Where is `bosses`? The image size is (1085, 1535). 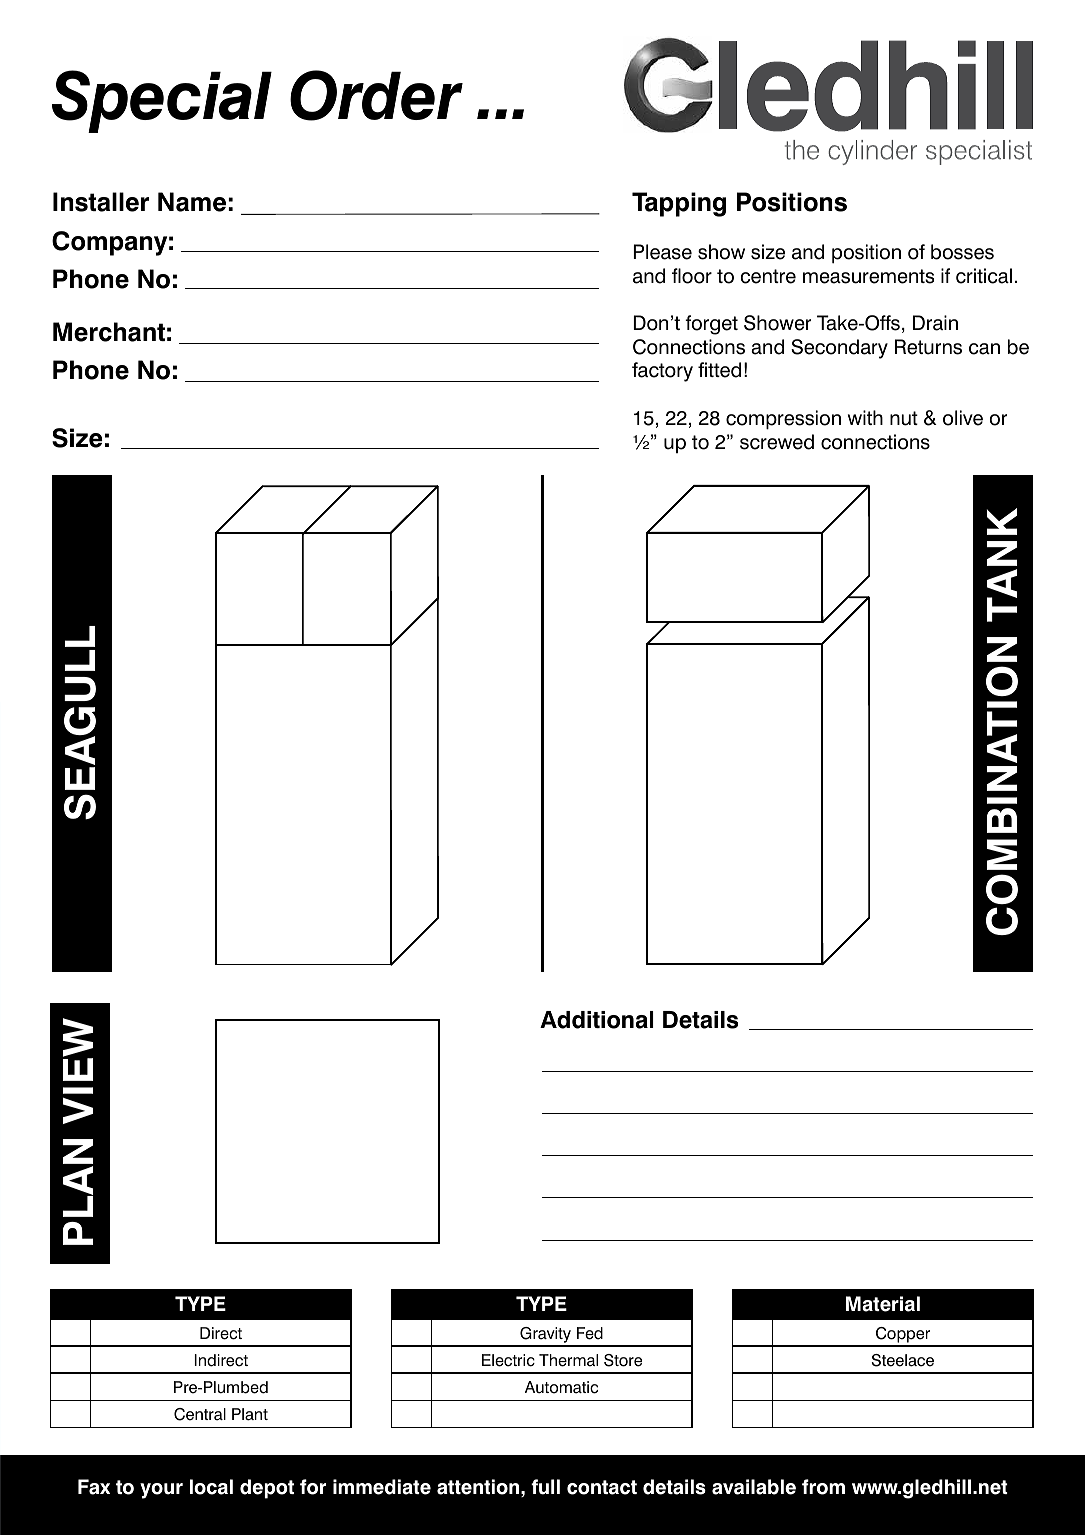
bosses is located at coordinates (962, 252).
